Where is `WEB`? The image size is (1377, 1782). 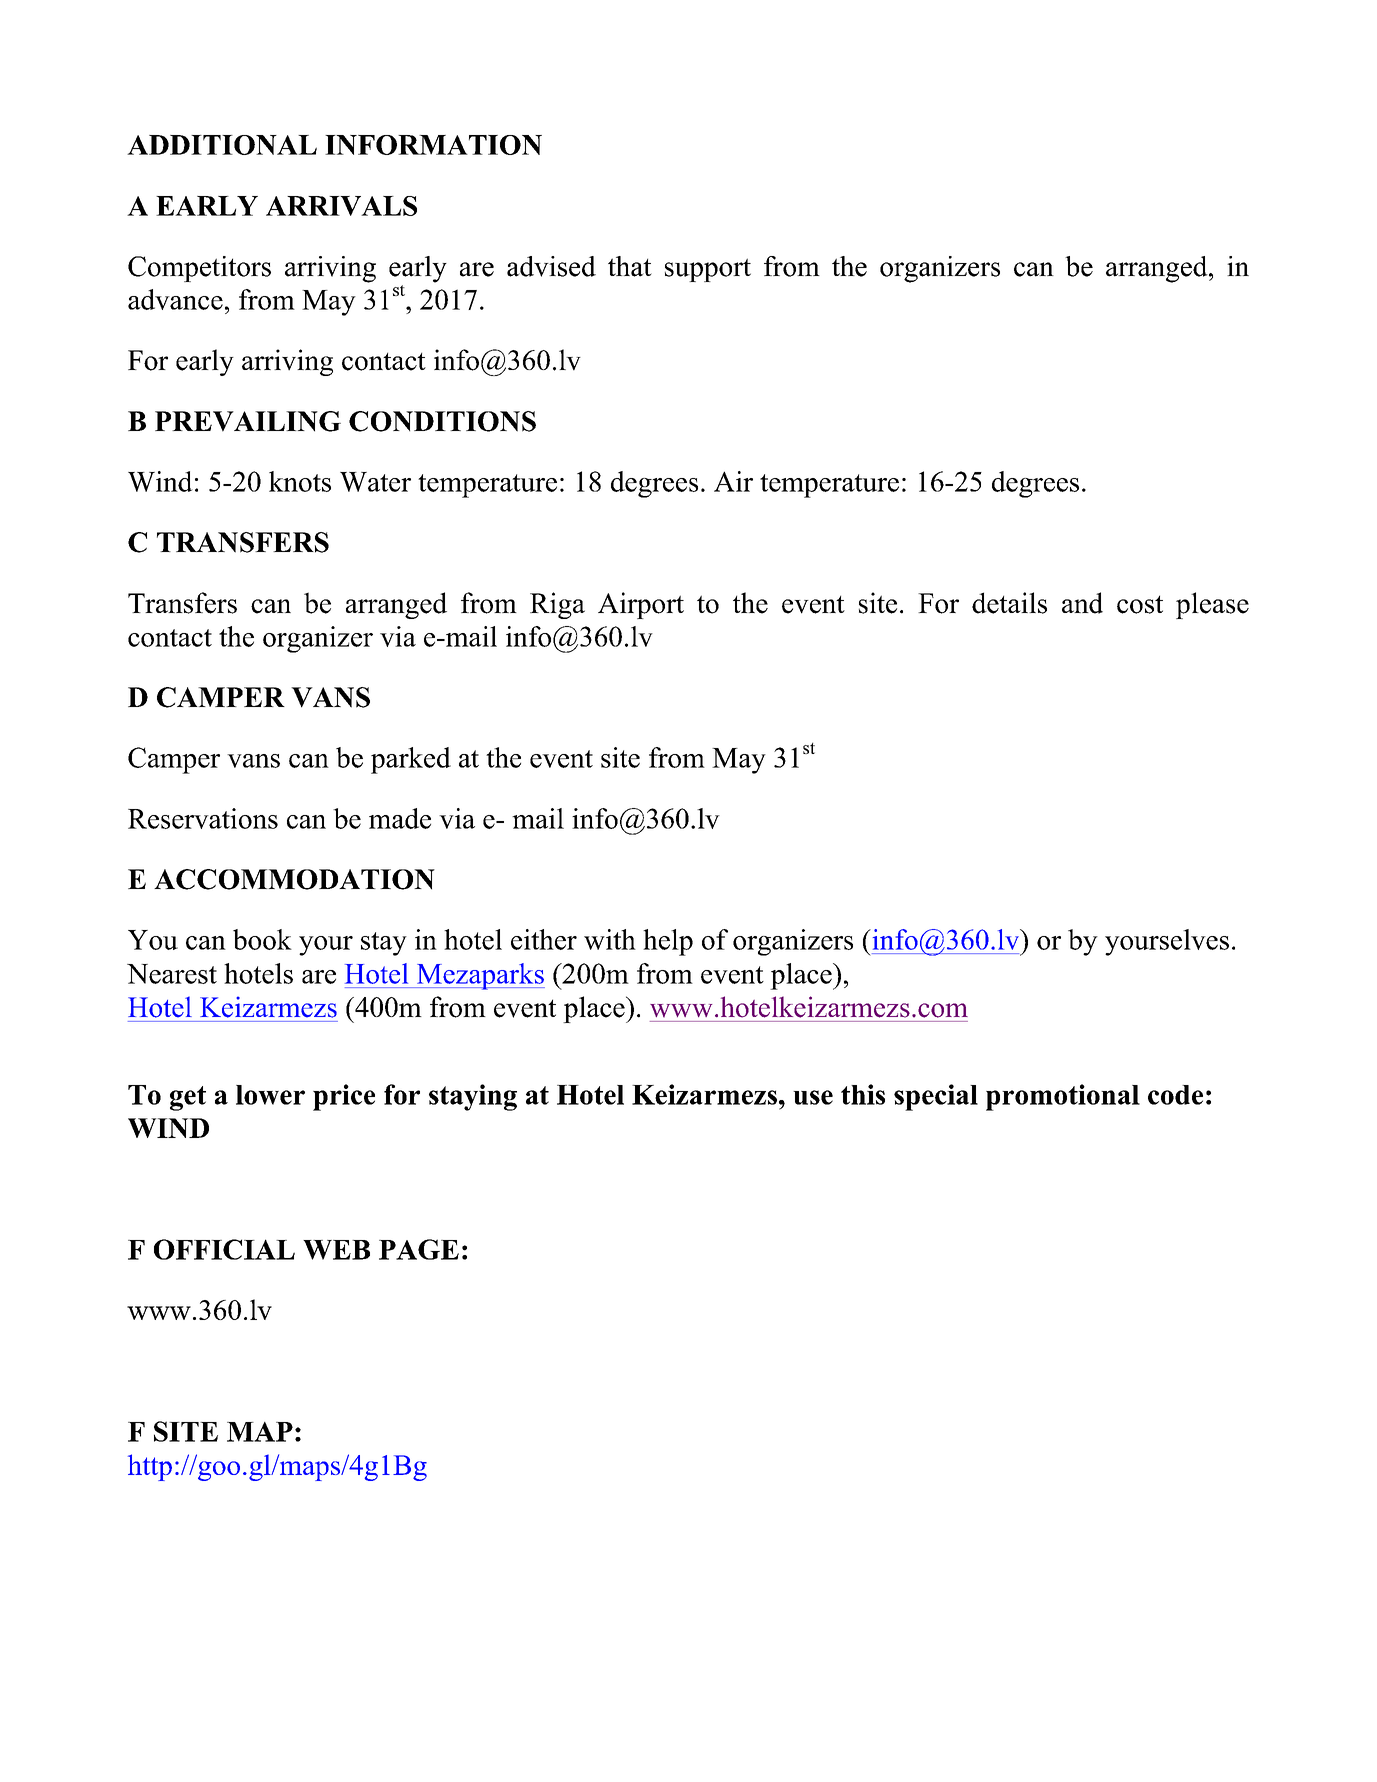 WEB is located at coordinates (336, 1250).
